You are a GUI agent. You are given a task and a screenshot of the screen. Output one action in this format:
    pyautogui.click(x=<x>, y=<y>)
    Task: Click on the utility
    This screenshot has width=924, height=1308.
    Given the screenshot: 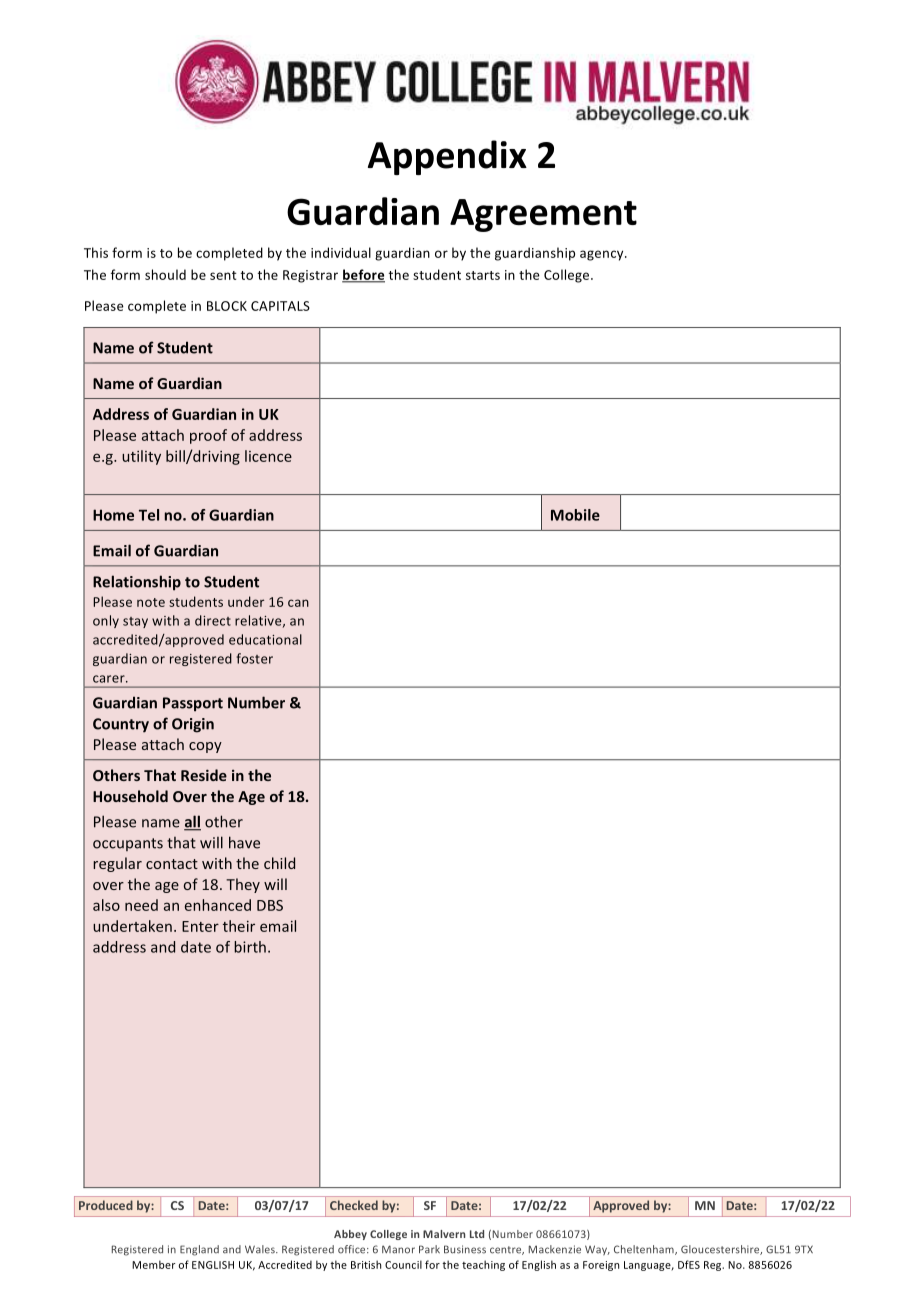 What is the action you would take?
    pyautogui.click(x=141, y=457)
